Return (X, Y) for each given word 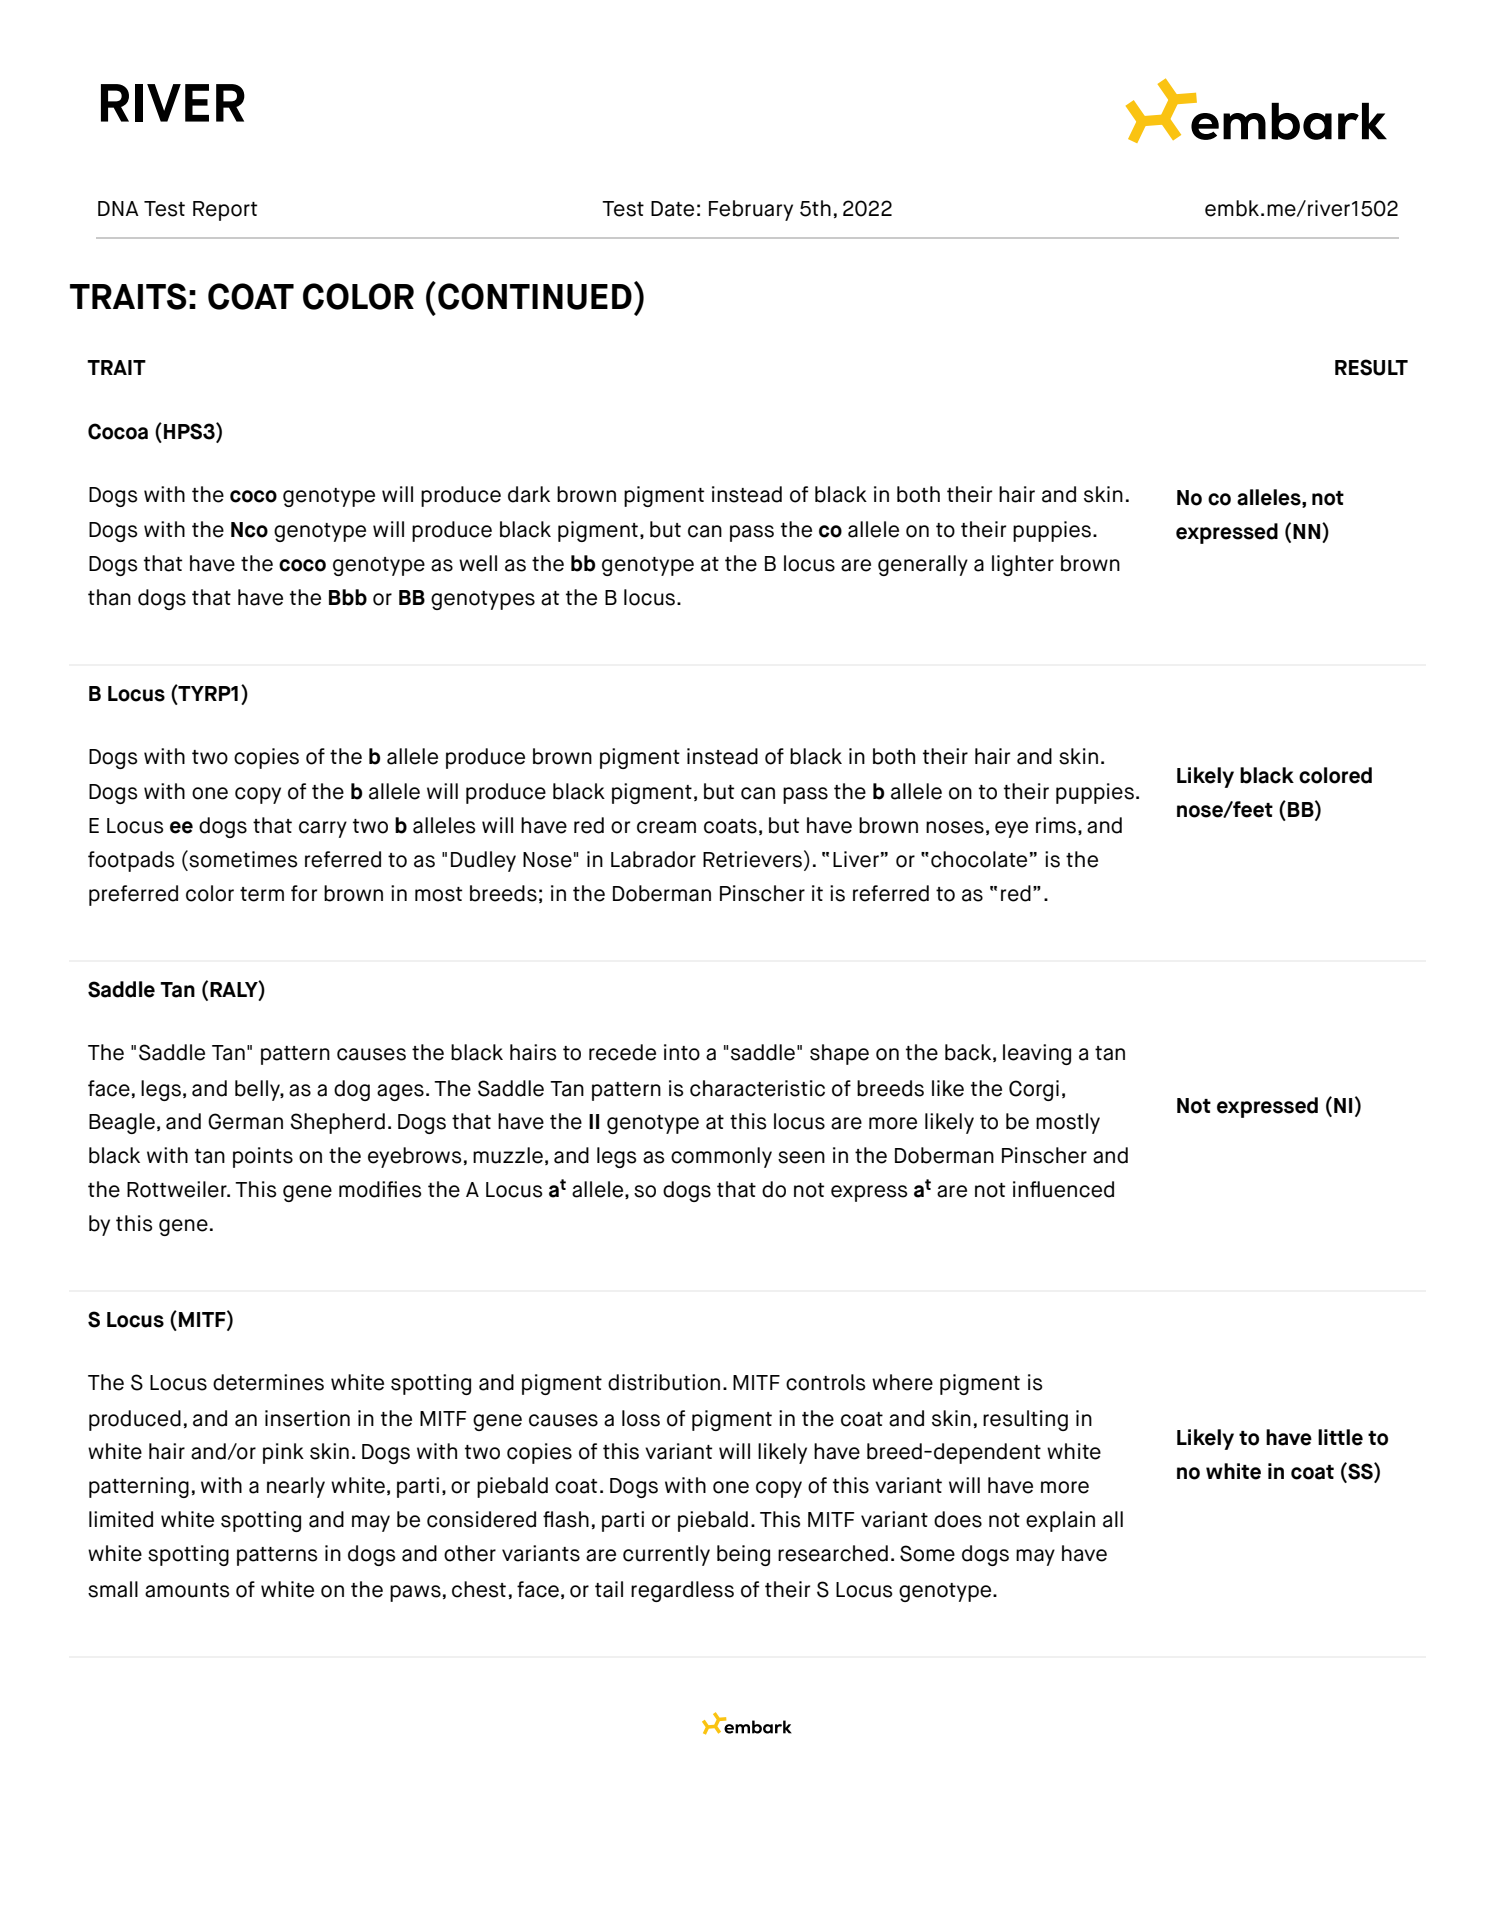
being (743, 1555)
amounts (187, 1590)
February (751, 210)
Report (225, 211)
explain (1060, 1521)
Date (672, 209)
